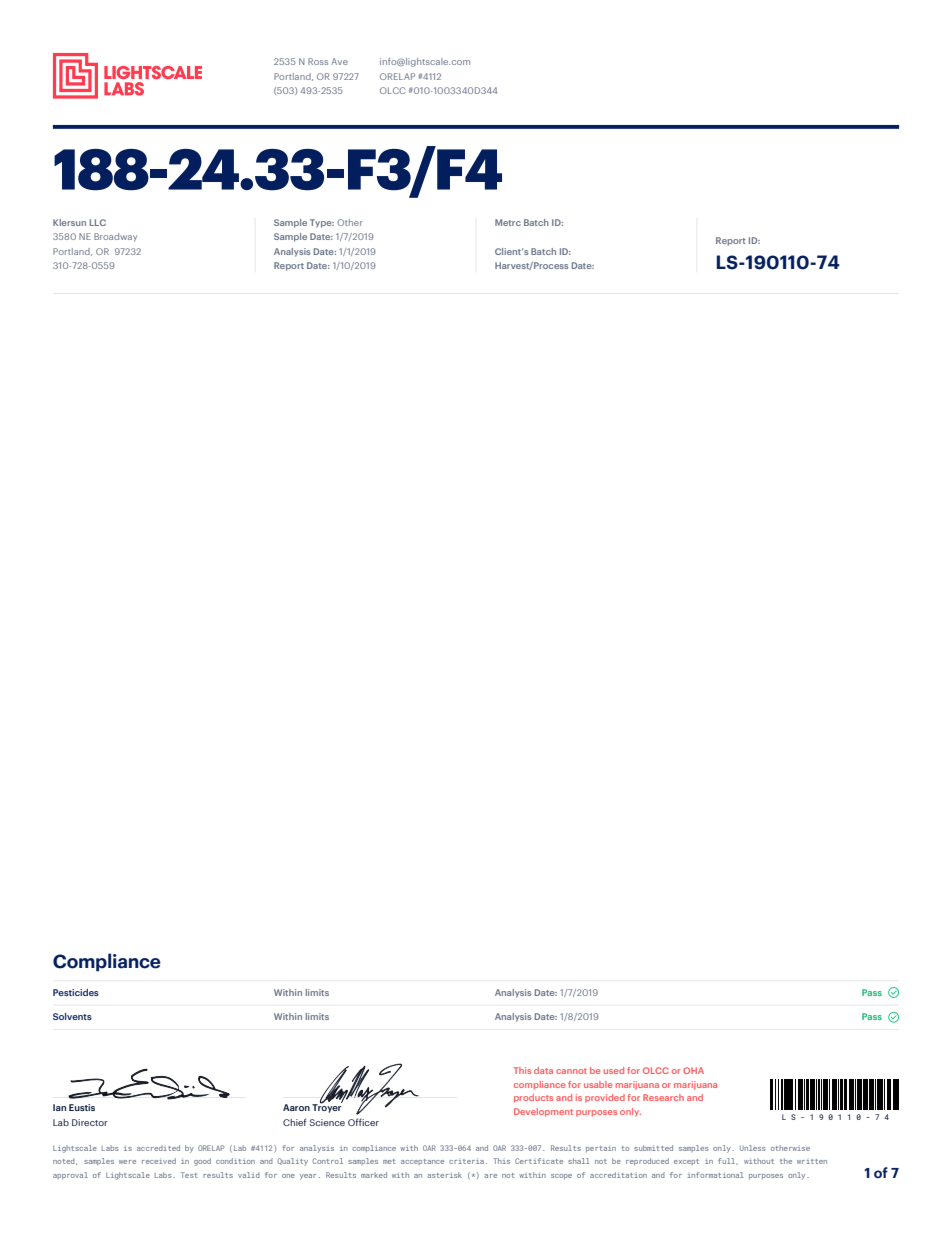 This document has width=952, height=1233. Describe the element at coordinates (158, 1148) in the document. I see `accredited` at that location.
